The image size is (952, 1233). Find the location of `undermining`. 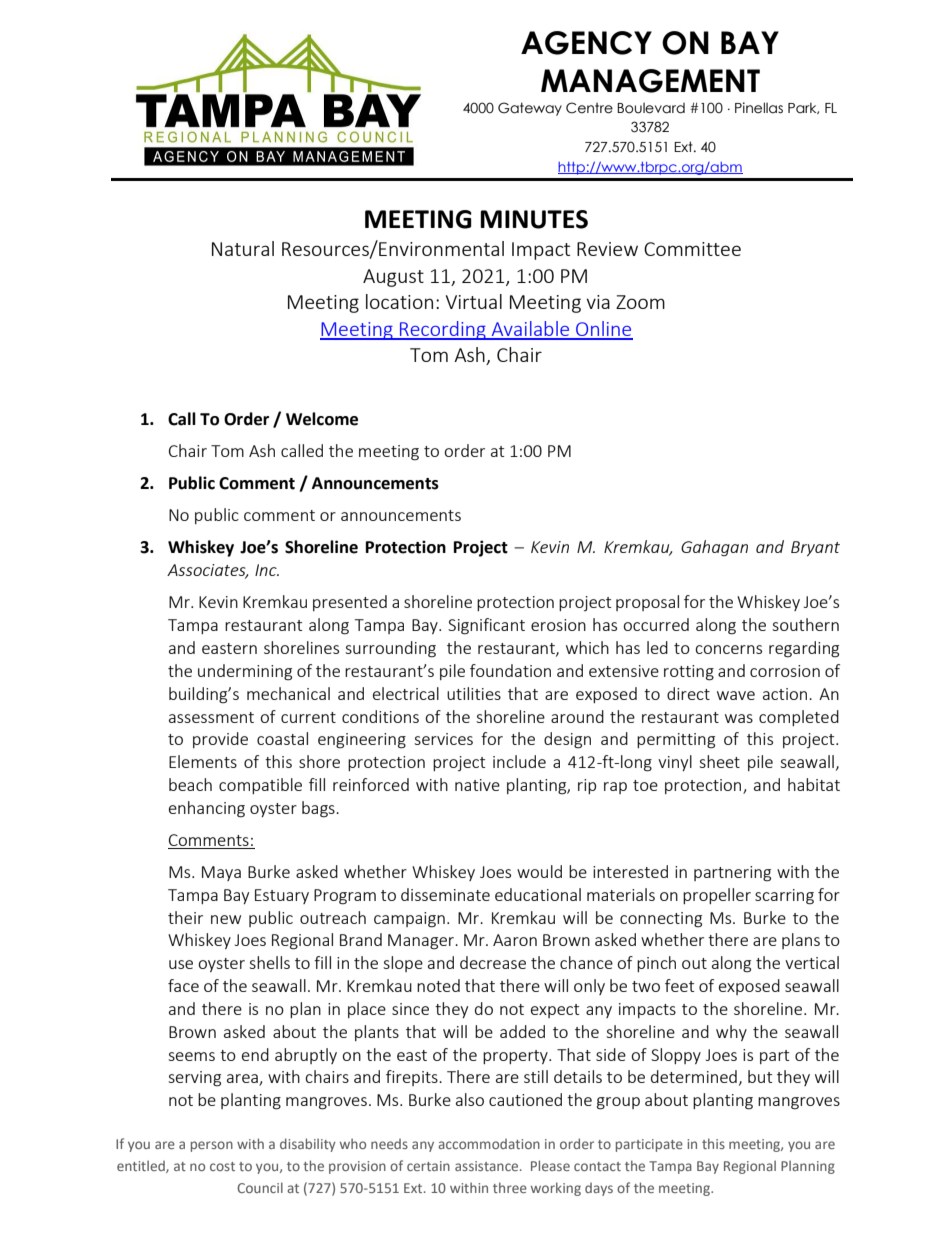

undermining is located at coordinates (245, 672).
